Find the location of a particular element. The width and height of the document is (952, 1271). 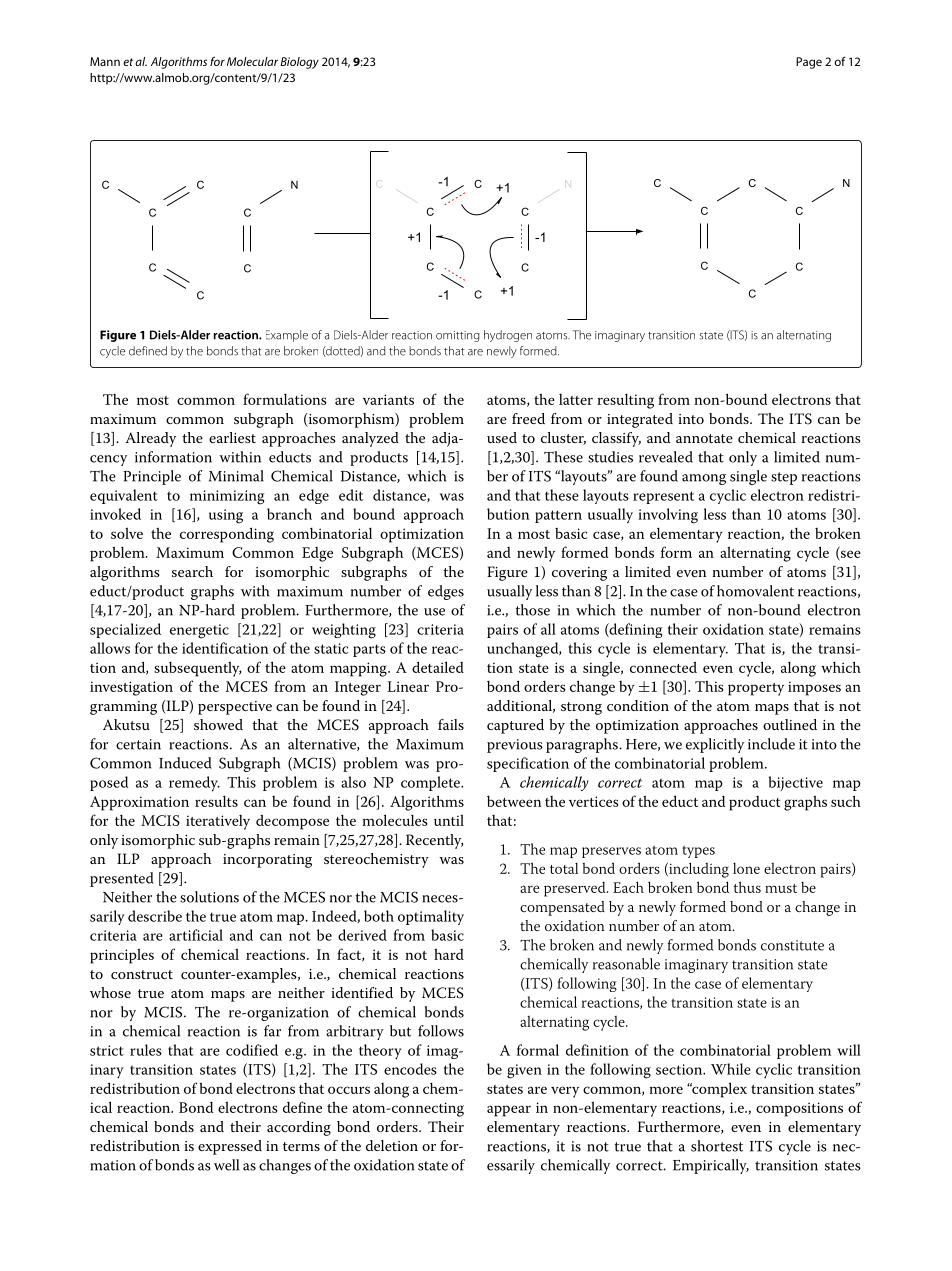

earliest is located at coordinates (232, 437).
